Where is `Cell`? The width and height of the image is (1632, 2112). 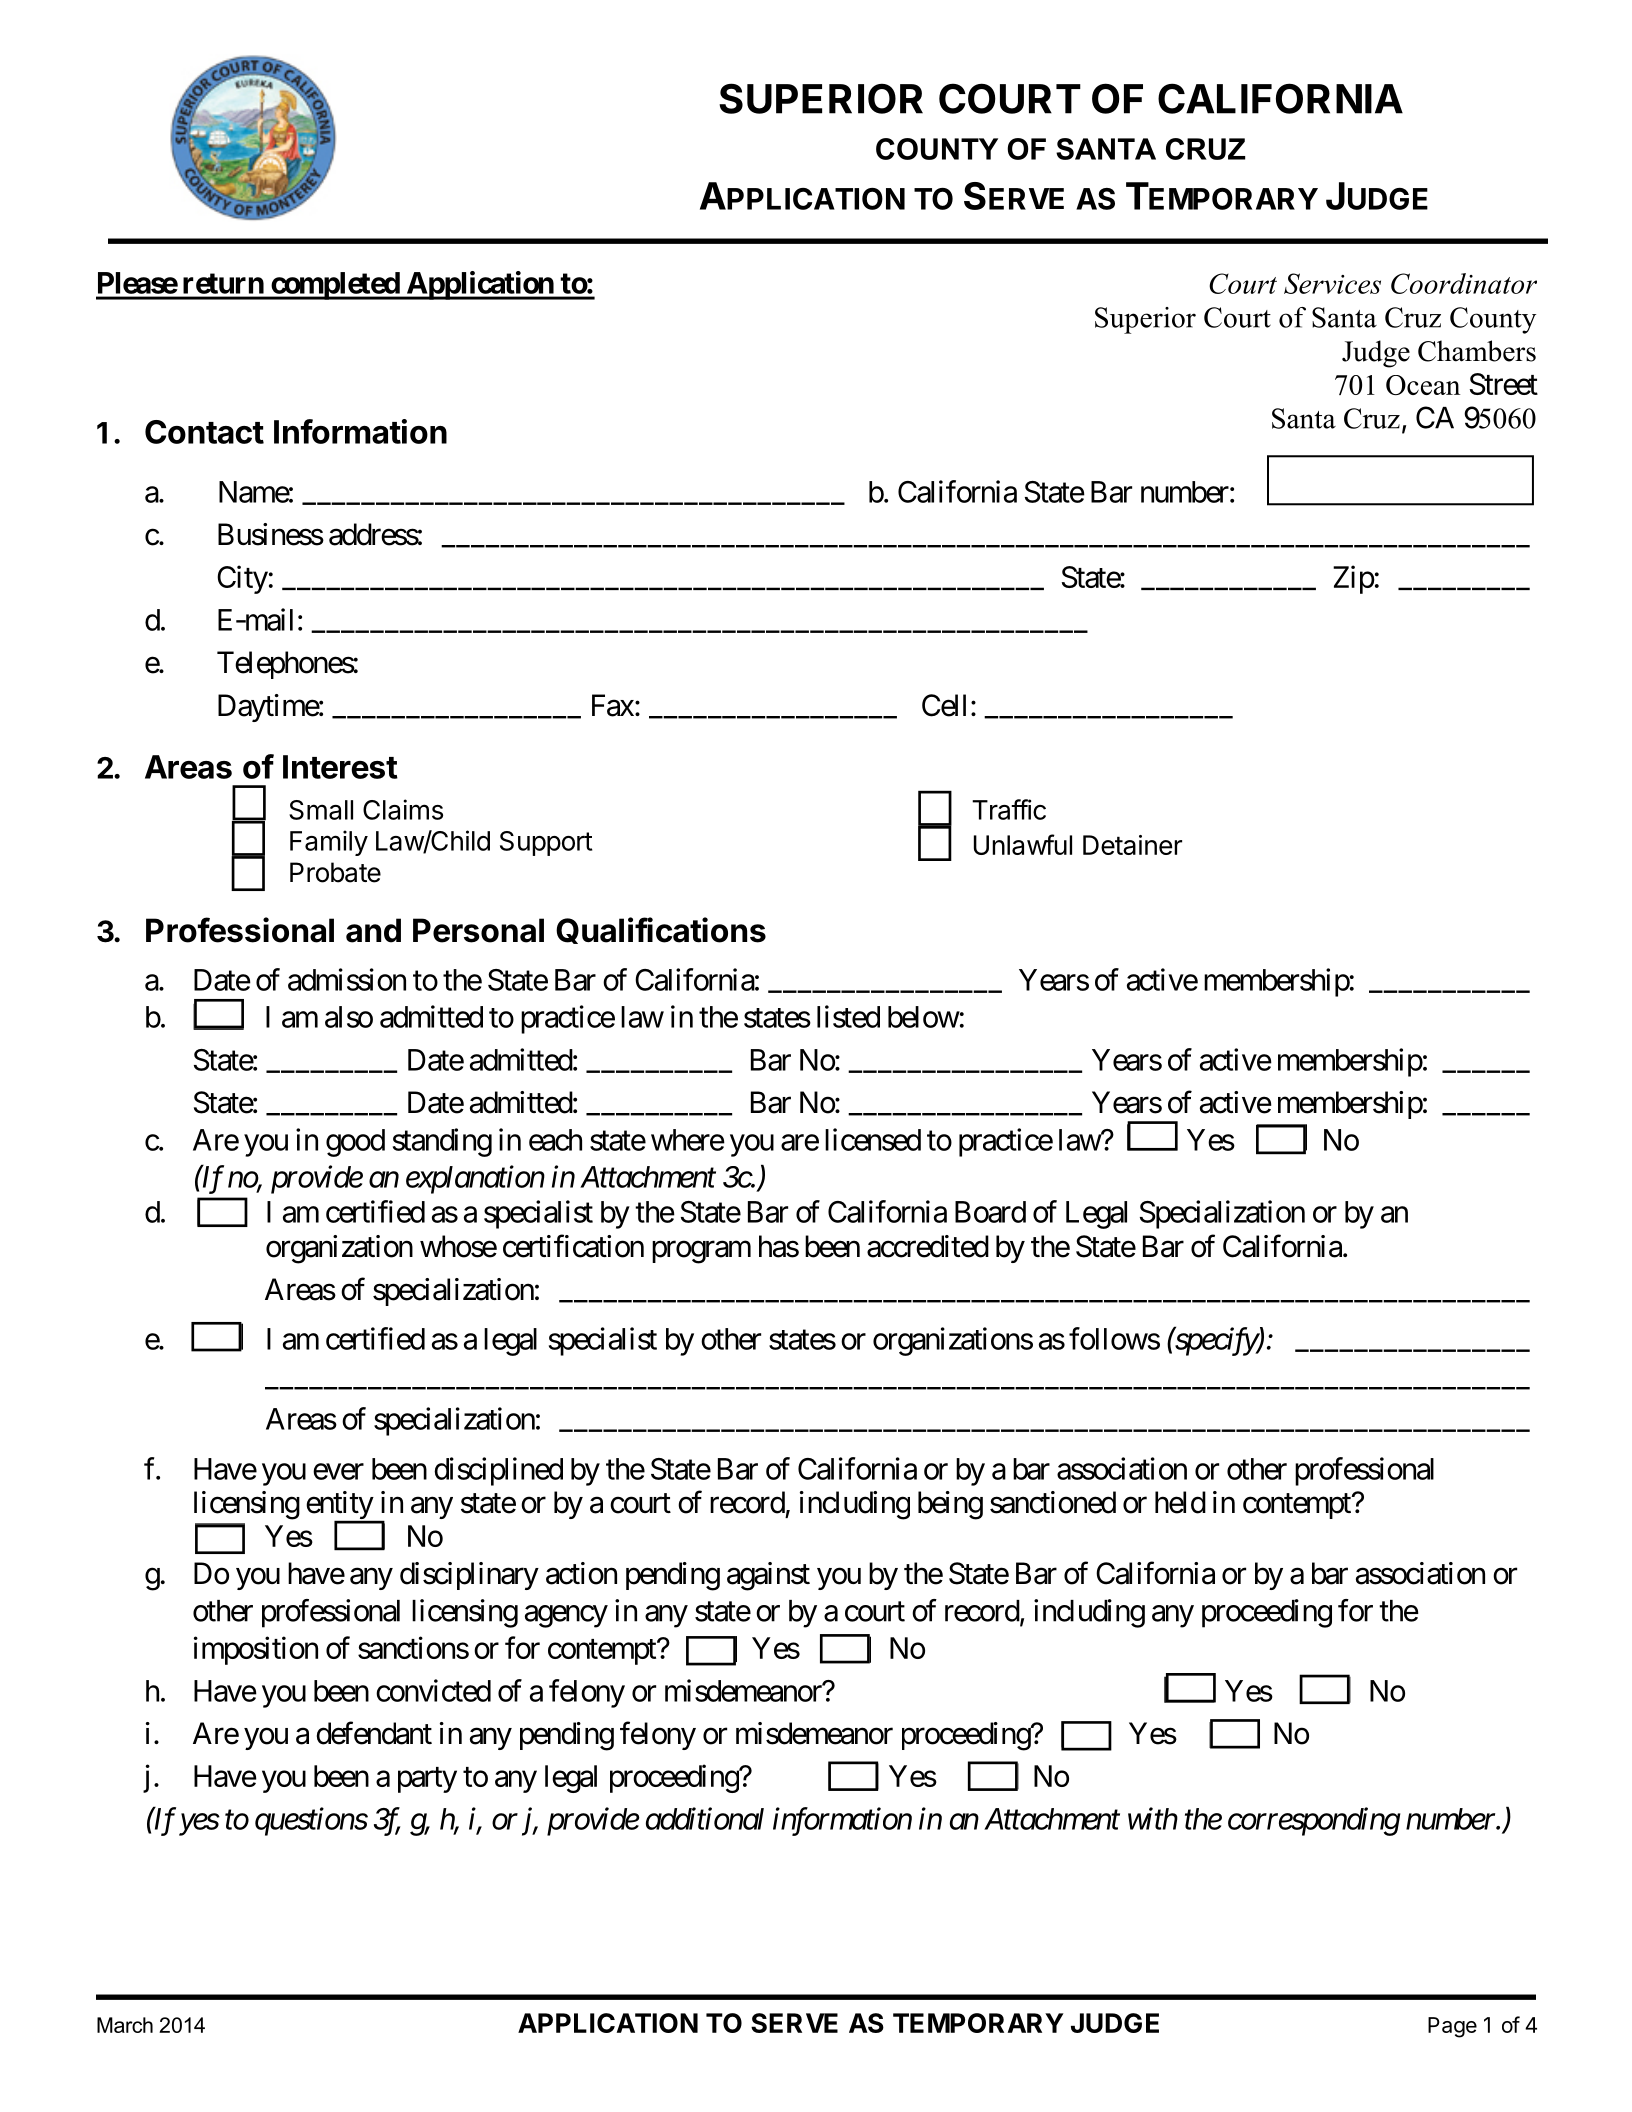 Cell is located at coordinates (944, 705).
